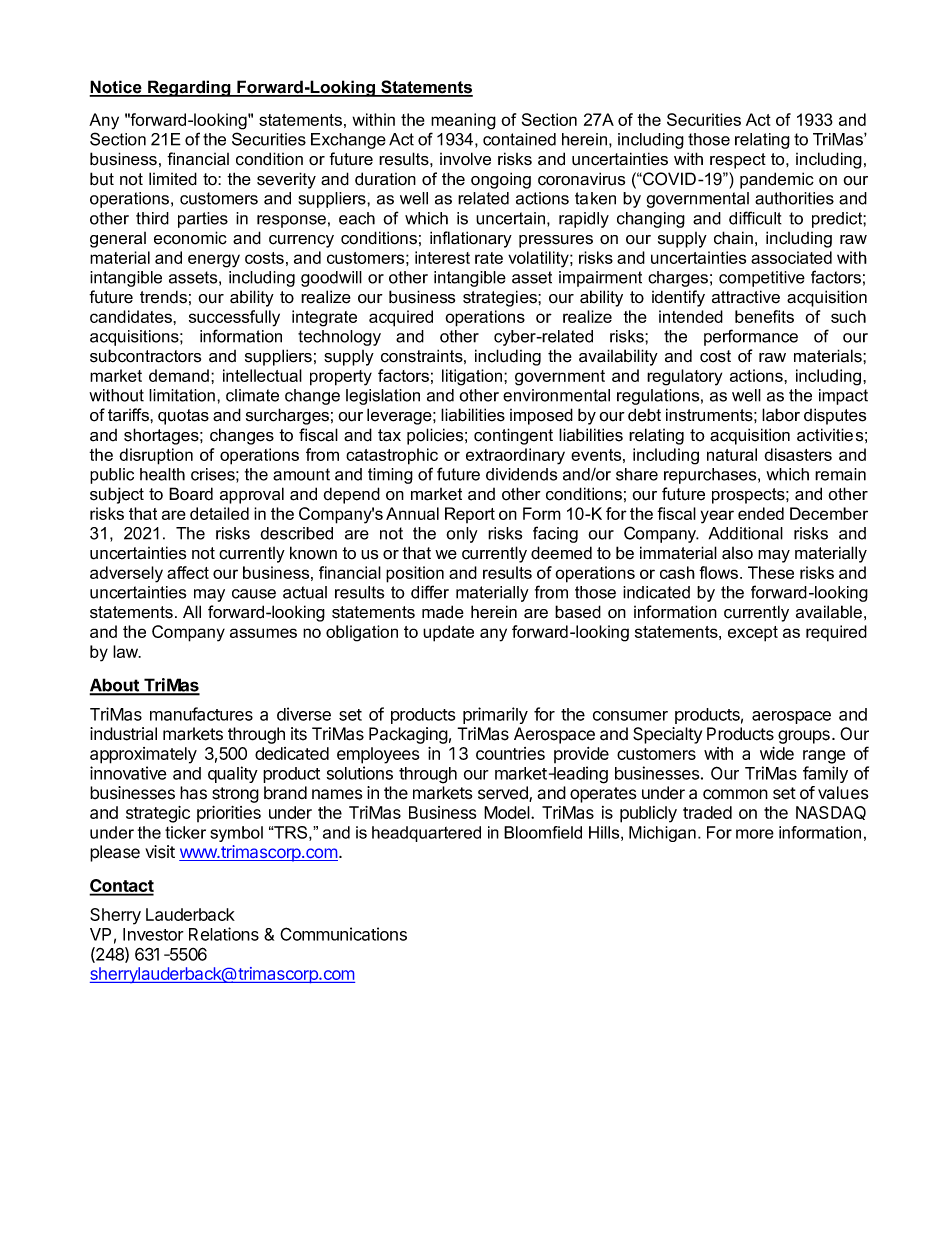 This page has height=1233, width=952. Describe the element at coordinates (163, 297) in the page. I see `trends` at that location.
